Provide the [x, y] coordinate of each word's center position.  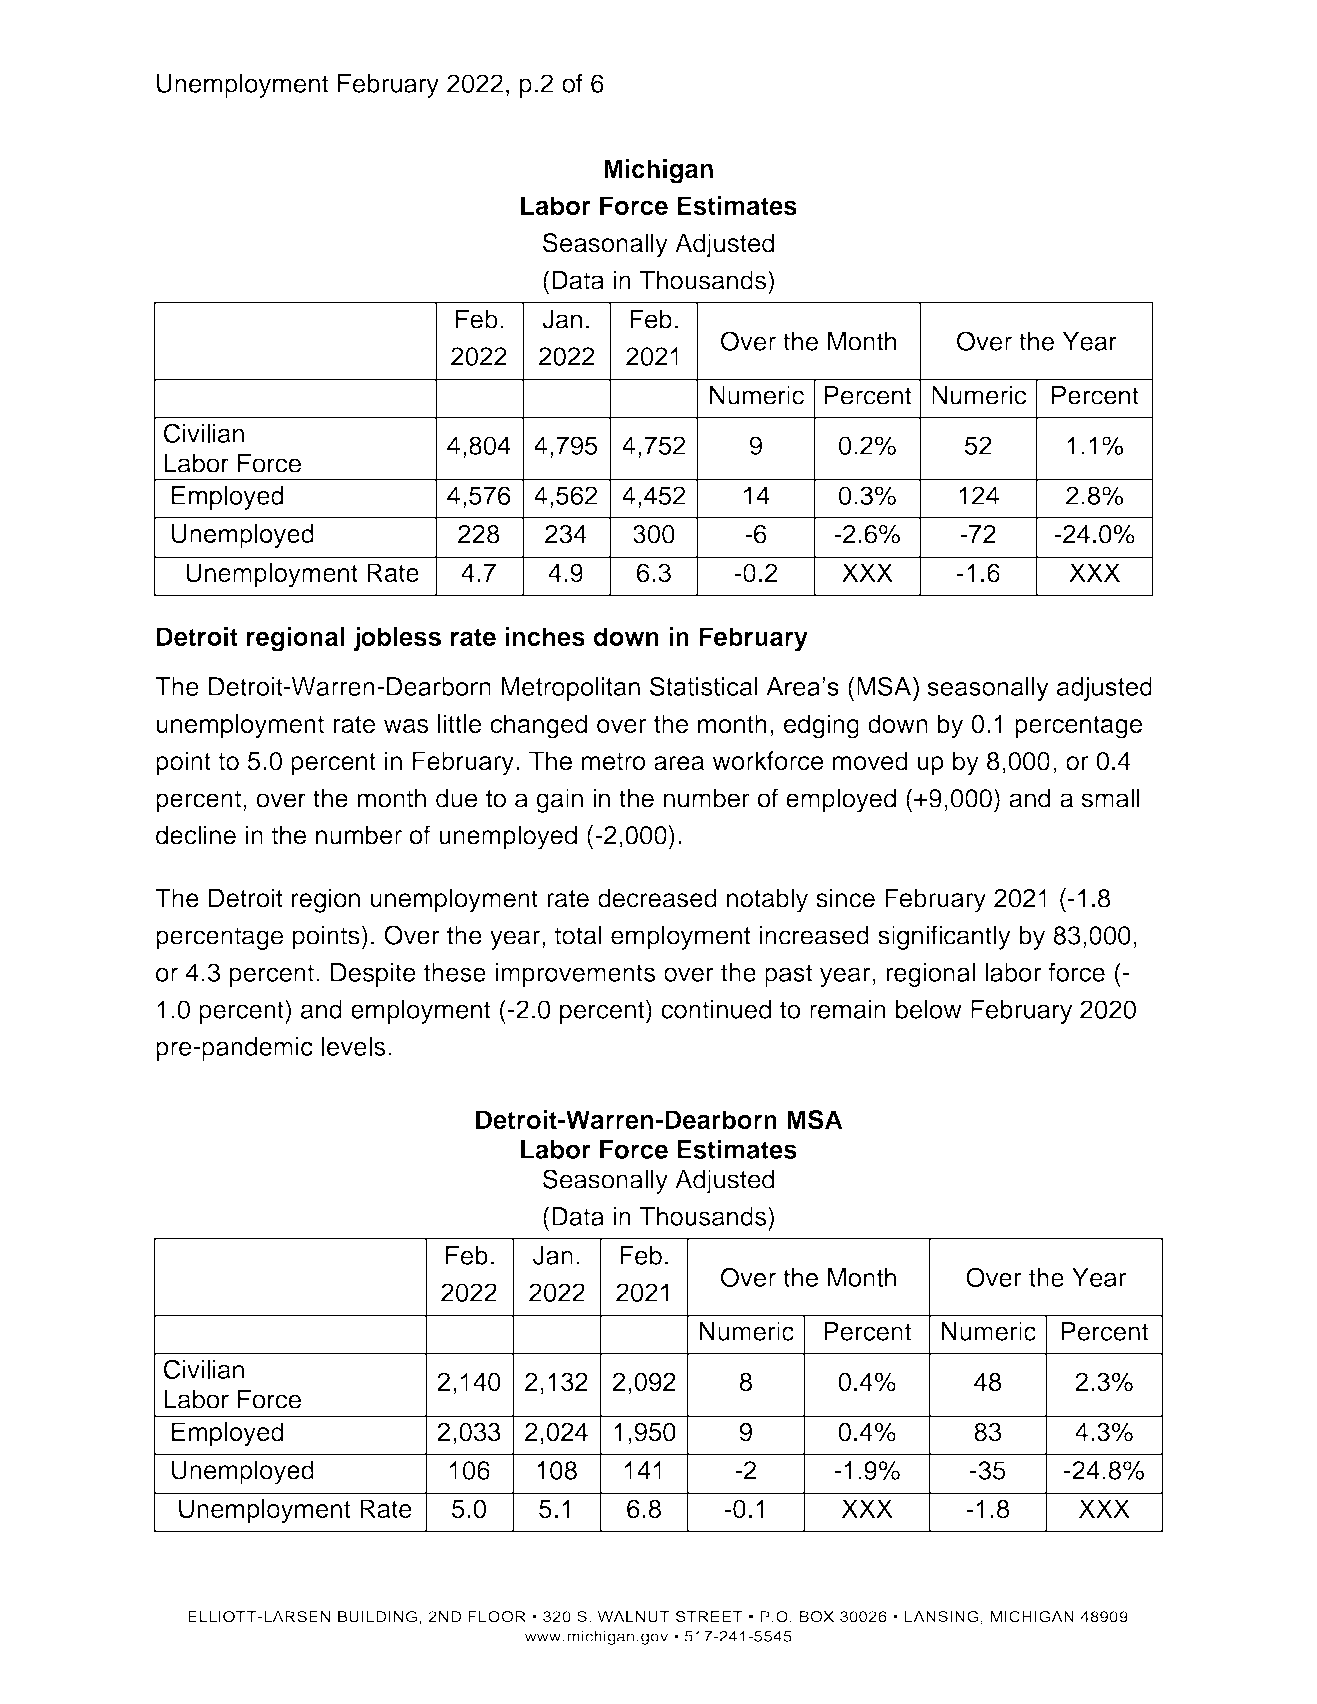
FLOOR [497, 1616]
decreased [657, 898]
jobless [397, 639]
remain [848, 1009]
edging [821, 726]
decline [196, 835]
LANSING [941, 1616]
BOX [816, 1616]
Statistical [704, 686]
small [1111, 798]
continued [716, 1009]
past [788, 975]
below [929, 1009]
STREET [709, 1616]
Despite [373, 975]
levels [354, 1046]
